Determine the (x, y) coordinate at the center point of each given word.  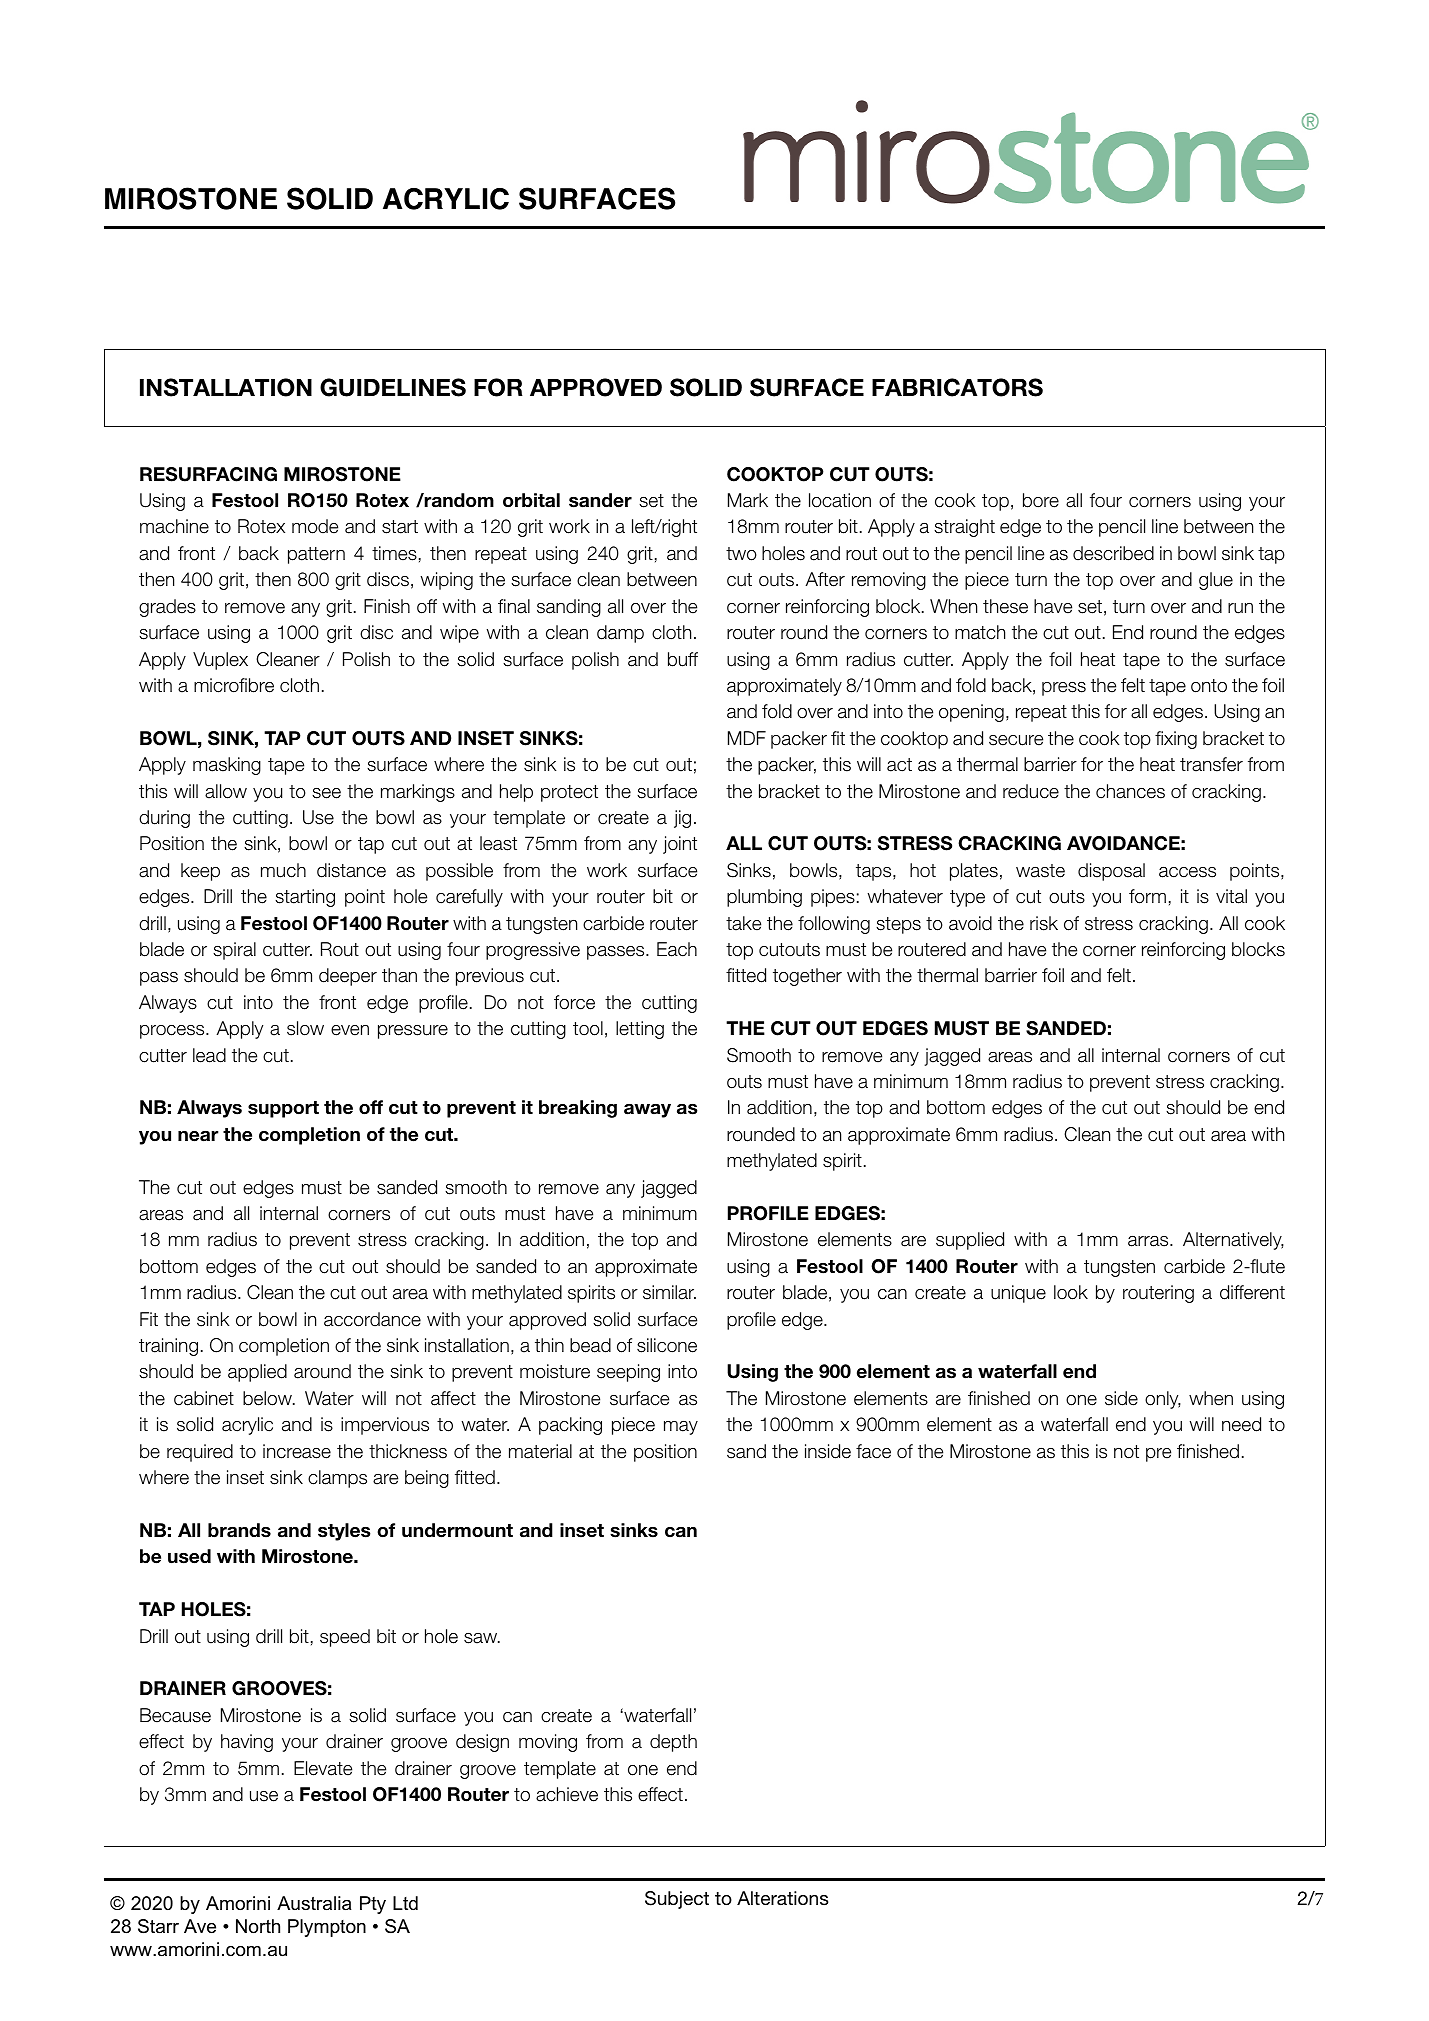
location (840, 500)
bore (1041, 500)
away (647, 1111)
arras (1149, 1241)
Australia (314, 1903)
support (283, 1109)
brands (239, 1530)
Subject (677, 1900)
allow (226, 791)
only (1163, 1400)
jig (682, 819)
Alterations (782, 1898)
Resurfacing (208, 474)
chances (1130, 791)
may (681, 1428)
